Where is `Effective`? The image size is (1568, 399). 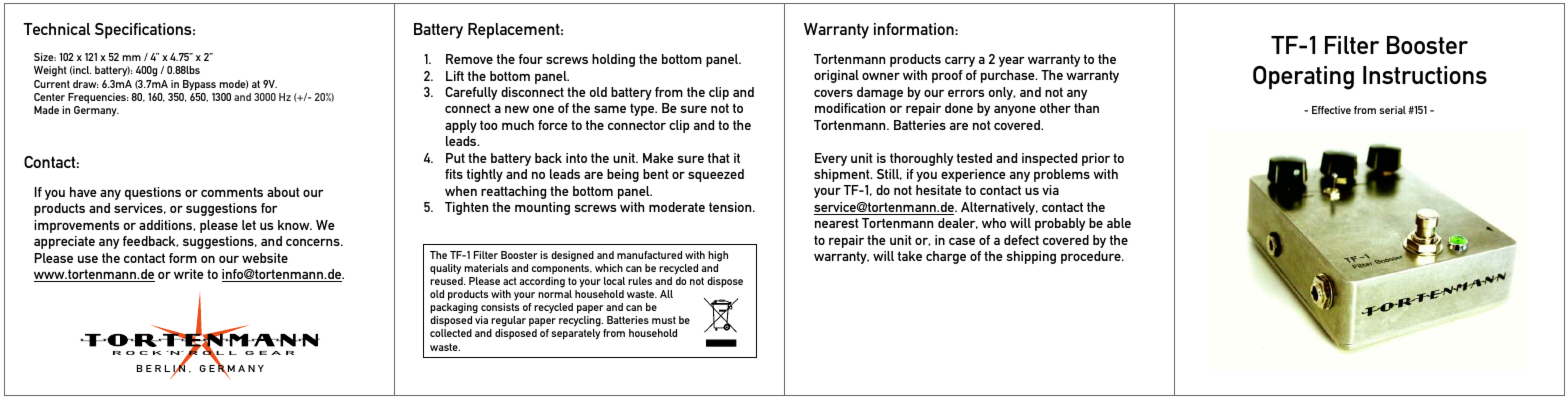
Effective is located at coordinates (1331, 110).
